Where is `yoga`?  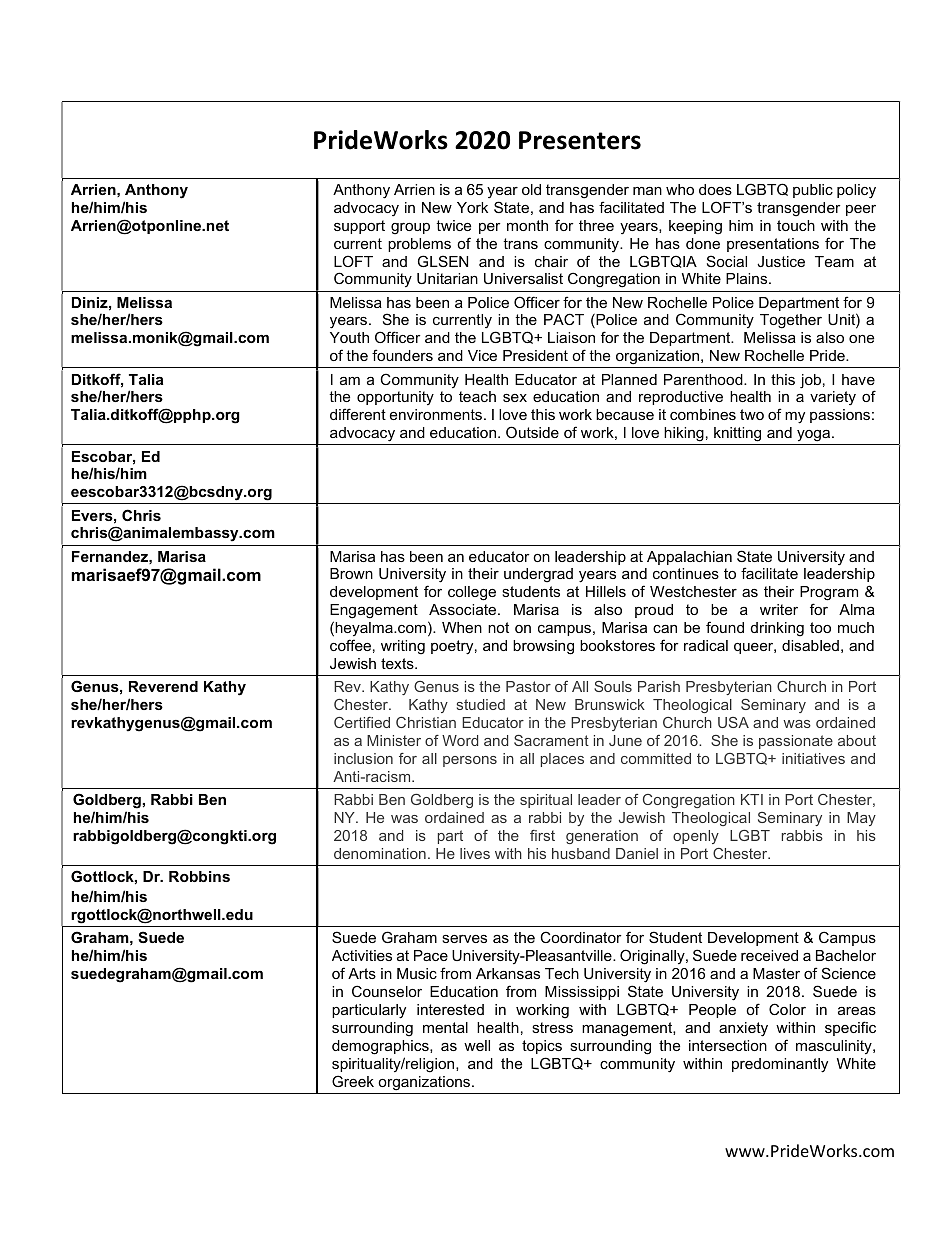 yoga is located at coordinates (813, 437).
